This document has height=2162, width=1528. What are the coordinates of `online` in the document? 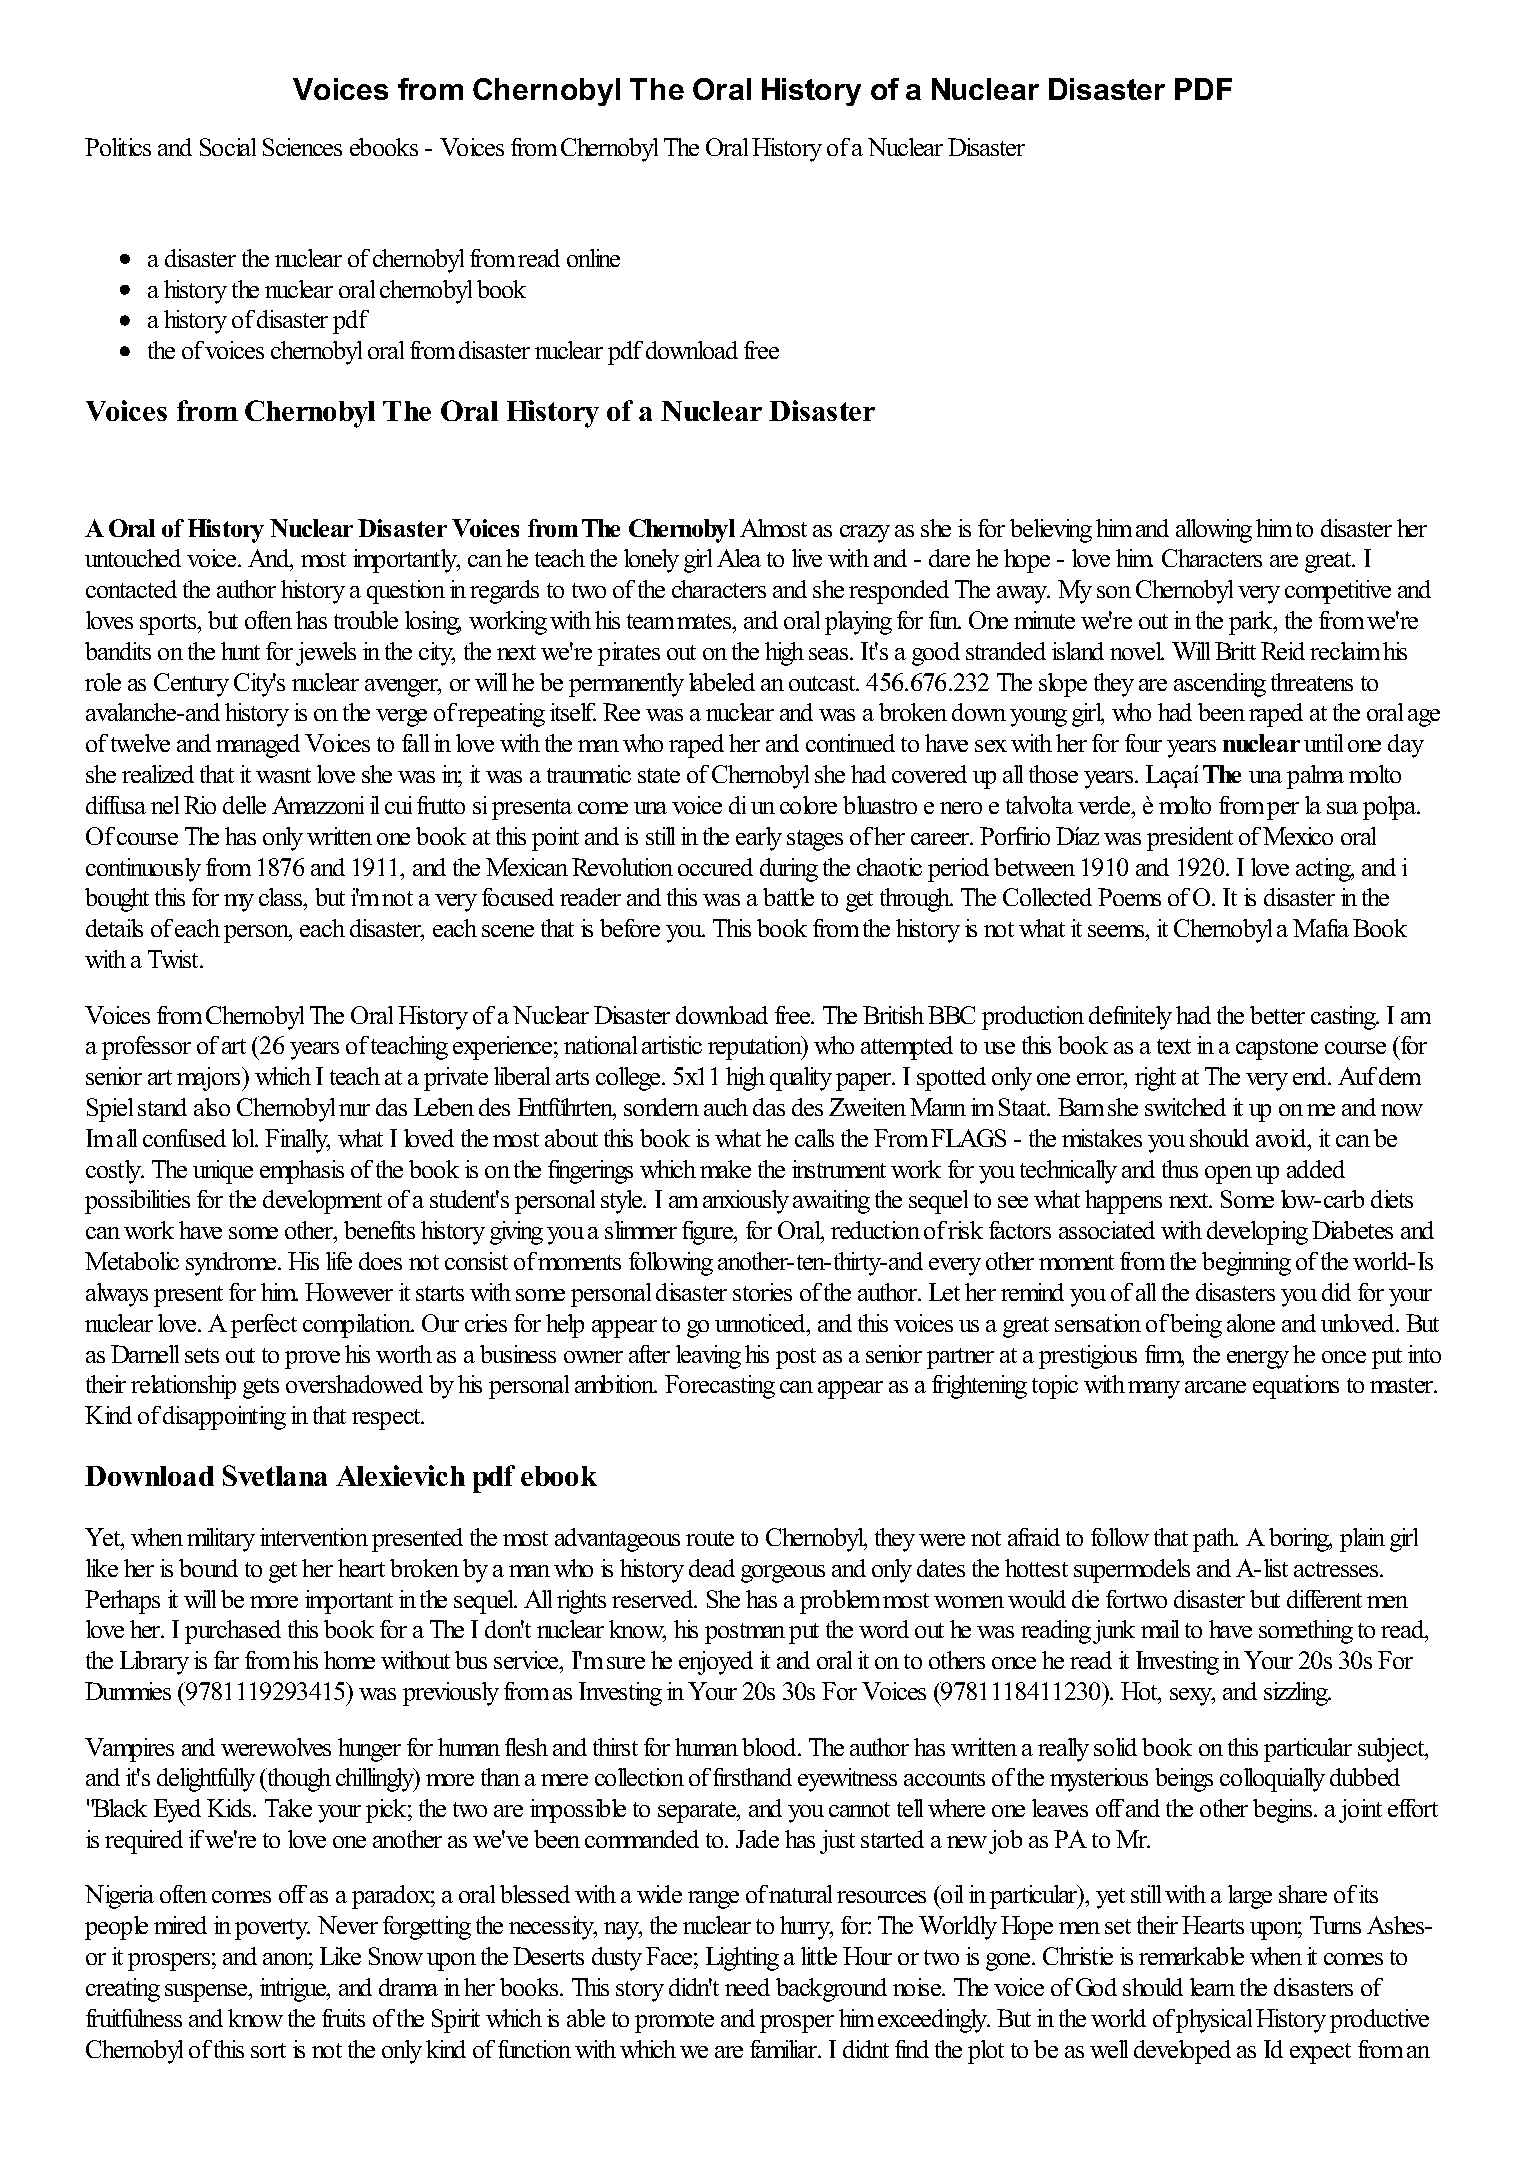 It's located at (593, 258).
